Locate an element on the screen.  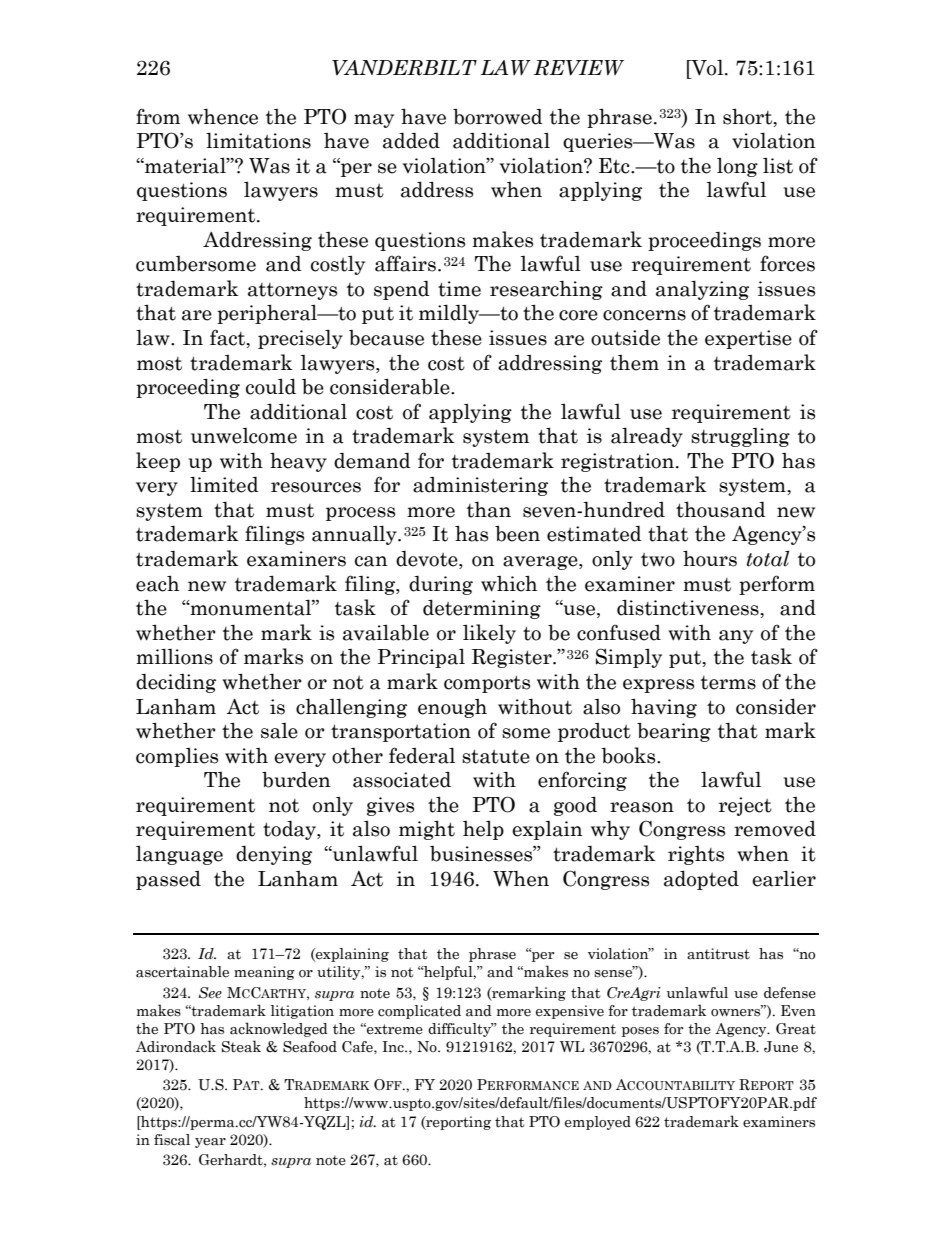
borrowed is located at coordinates (498, 117).
